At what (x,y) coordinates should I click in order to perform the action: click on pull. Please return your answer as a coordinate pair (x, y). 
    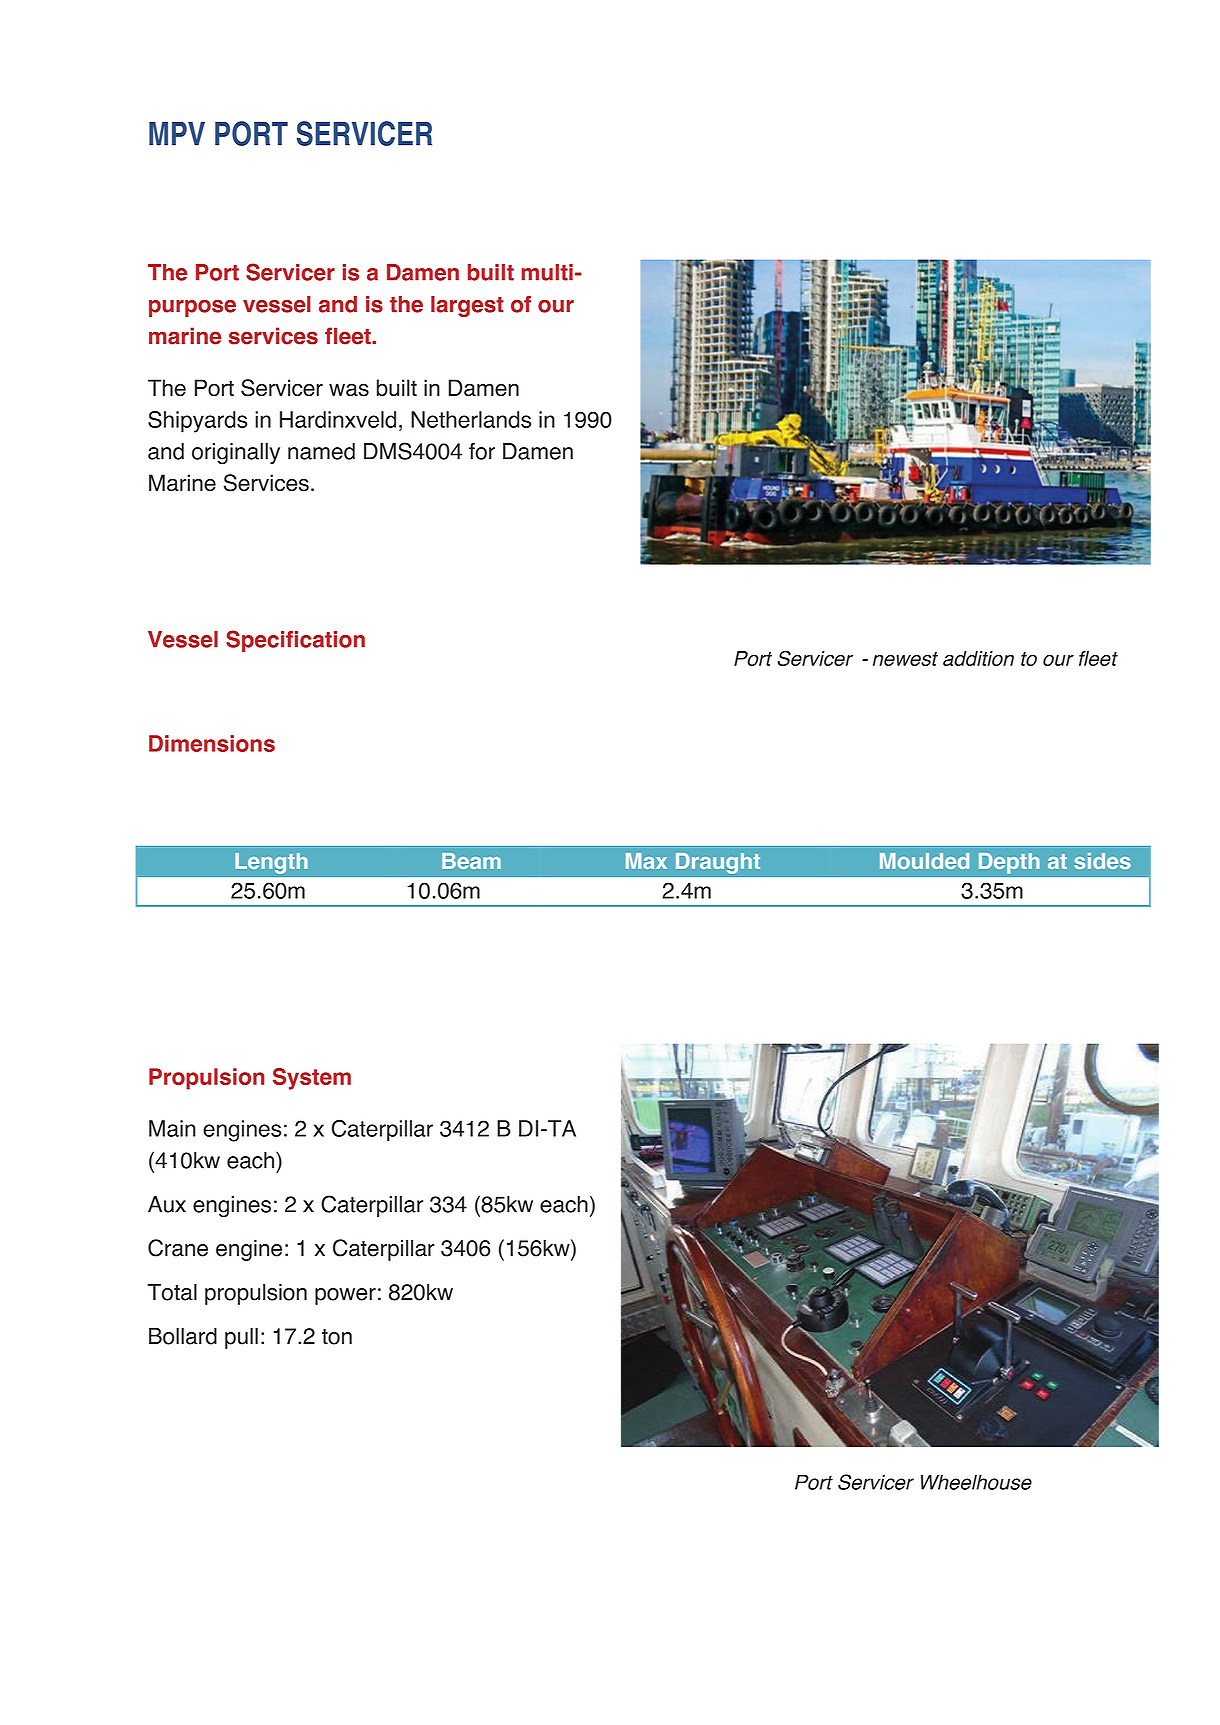
    Looking at the image, I should click on (241, 1338).
